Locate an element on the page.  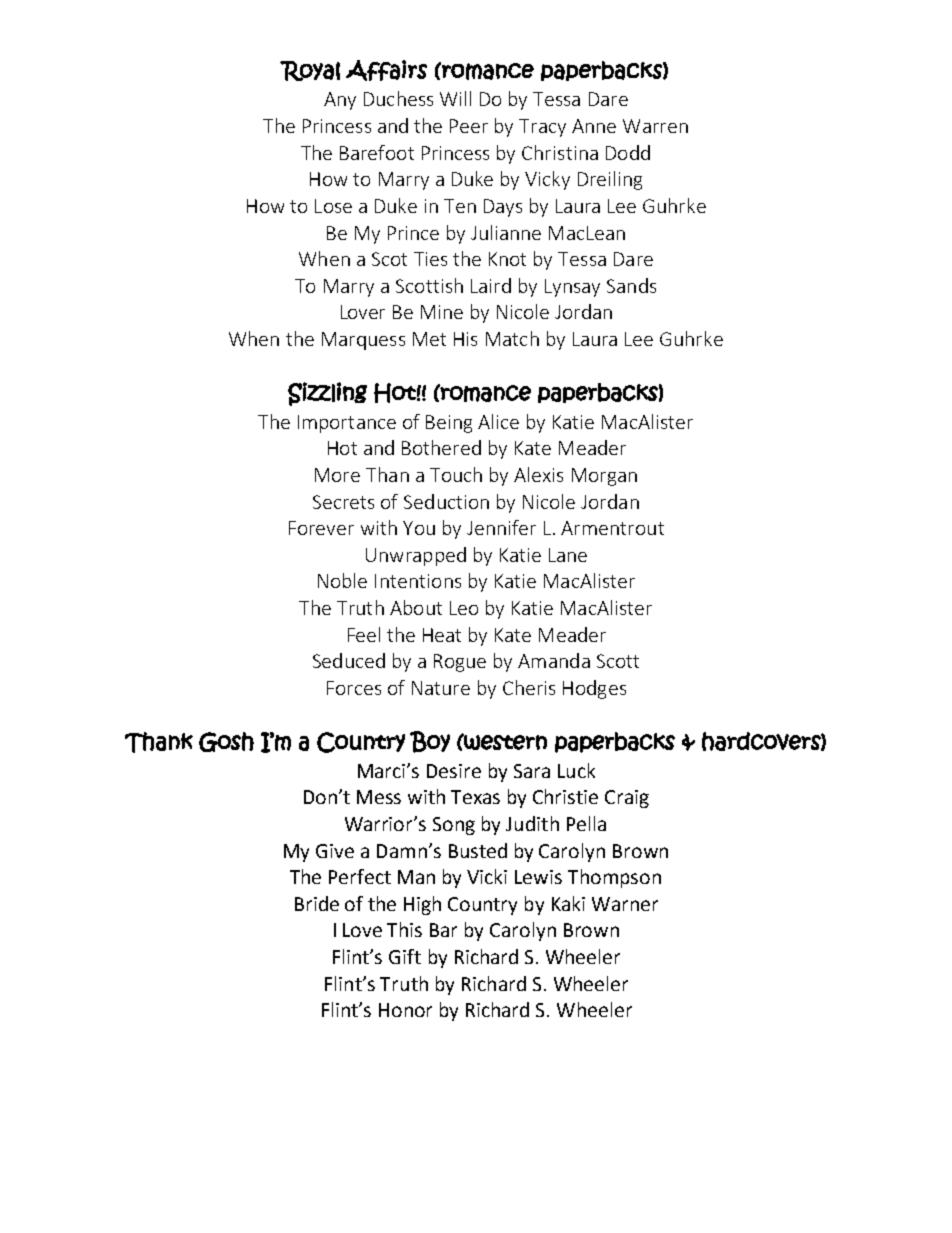
Royal is located at coordinates (310, 71).
